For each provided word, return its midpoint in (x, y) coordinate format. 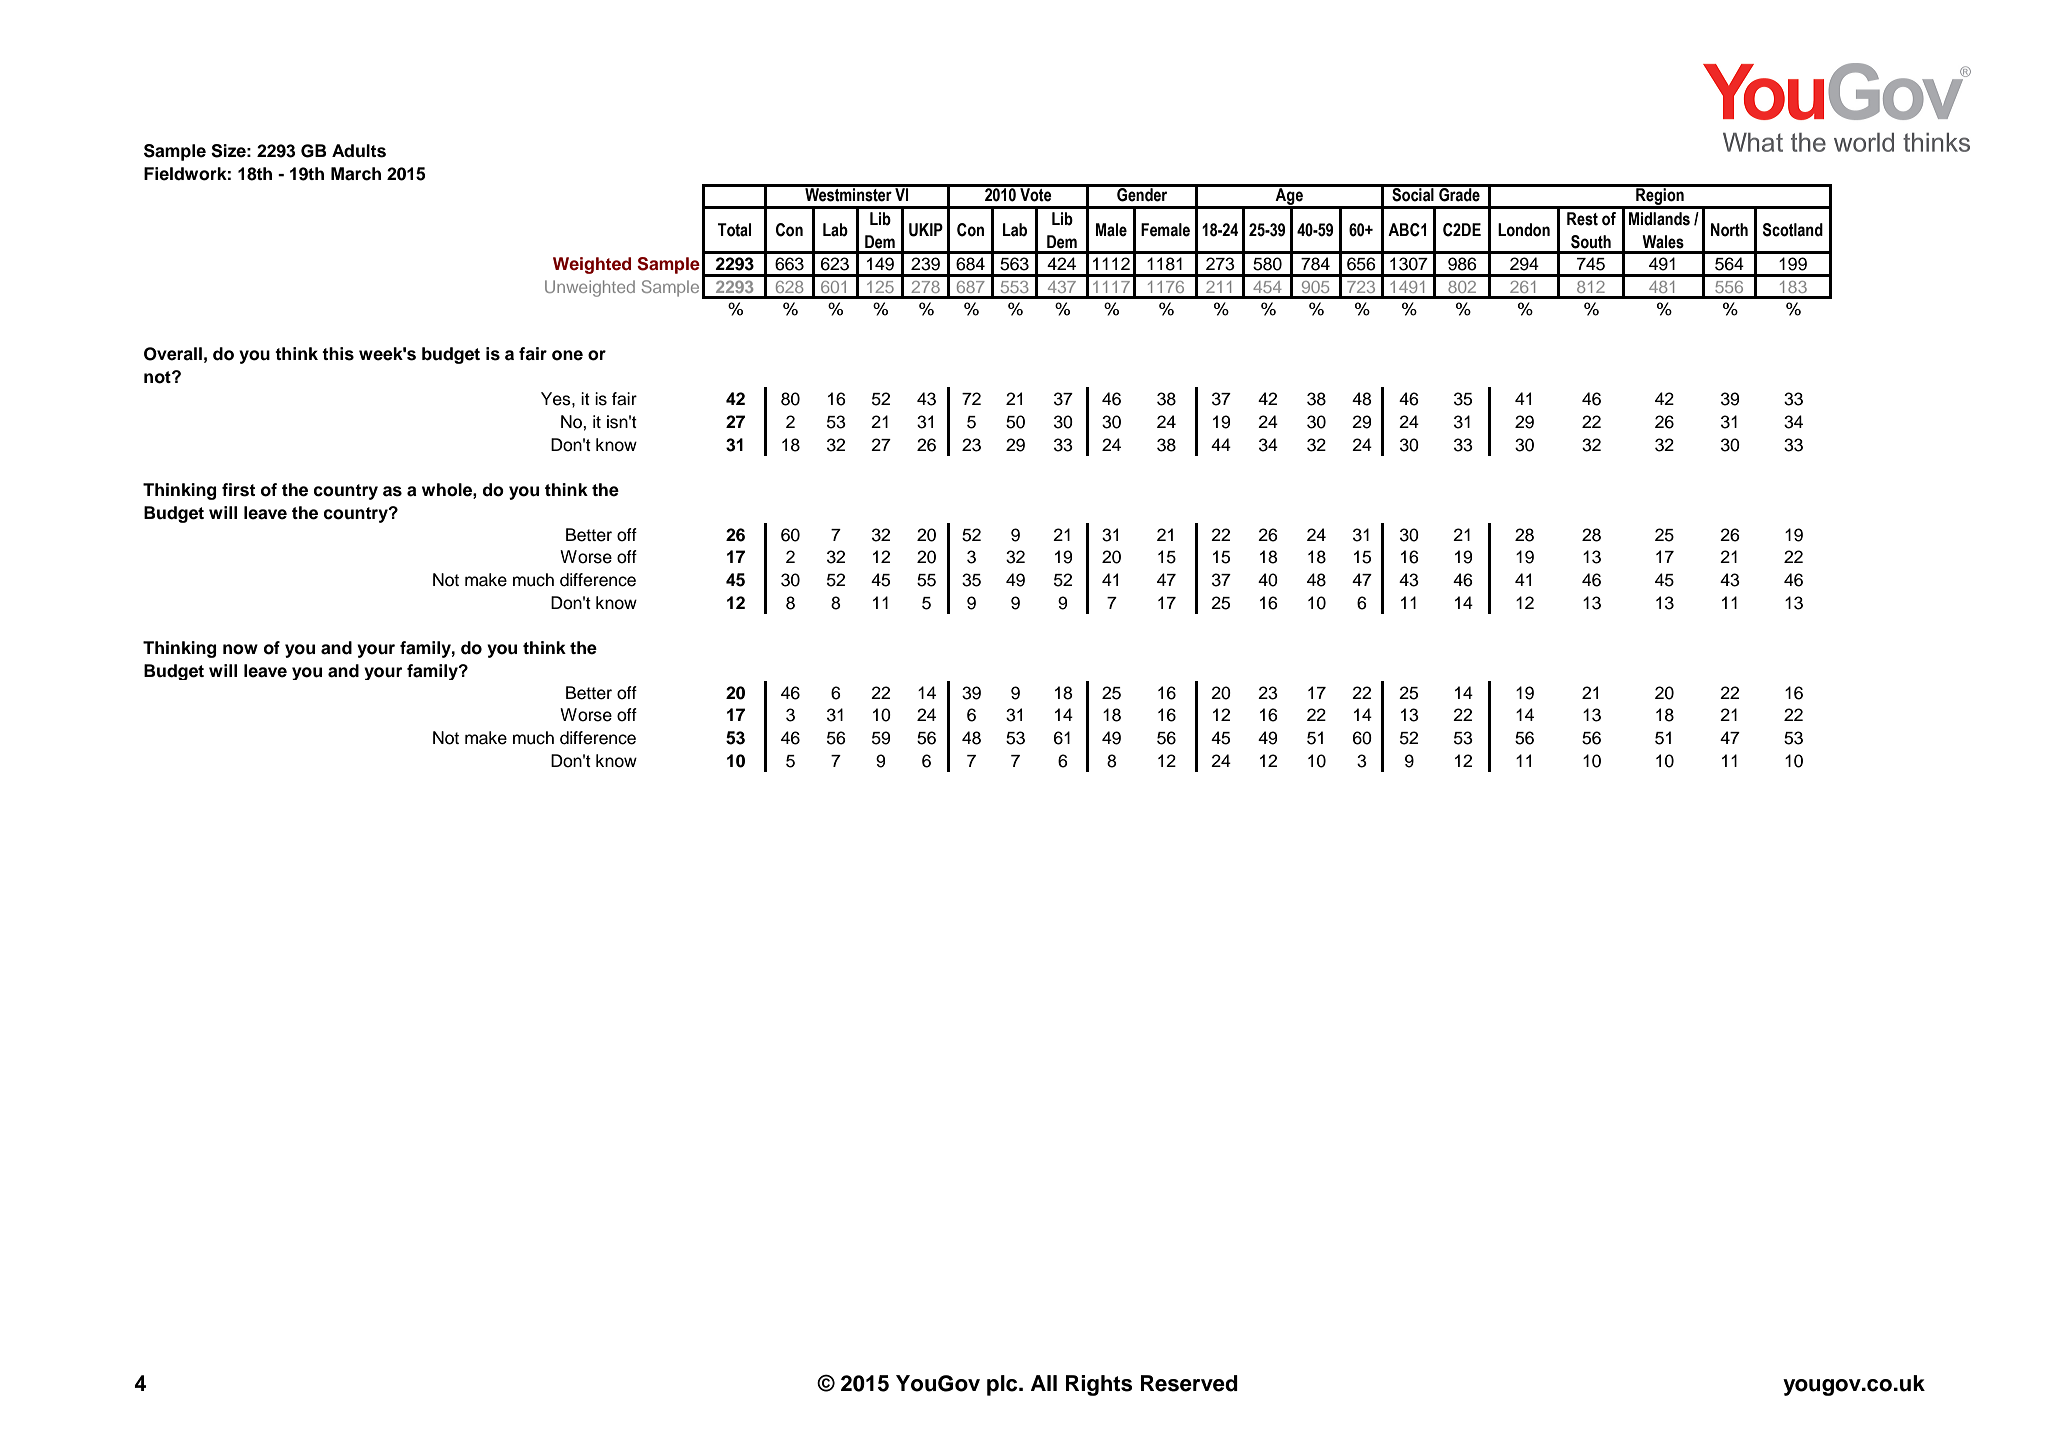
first (238, 490)
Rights (1099, 1385)
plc (1003, 1385)
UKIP (926, 230)
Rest (1582, 219)
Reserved (1189, 1383)
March (356, 174)
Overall (173, 354)
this (338, 354)
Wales (1663, 242)
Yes (557, 399)
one (567, 355)
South (1591, 242)
